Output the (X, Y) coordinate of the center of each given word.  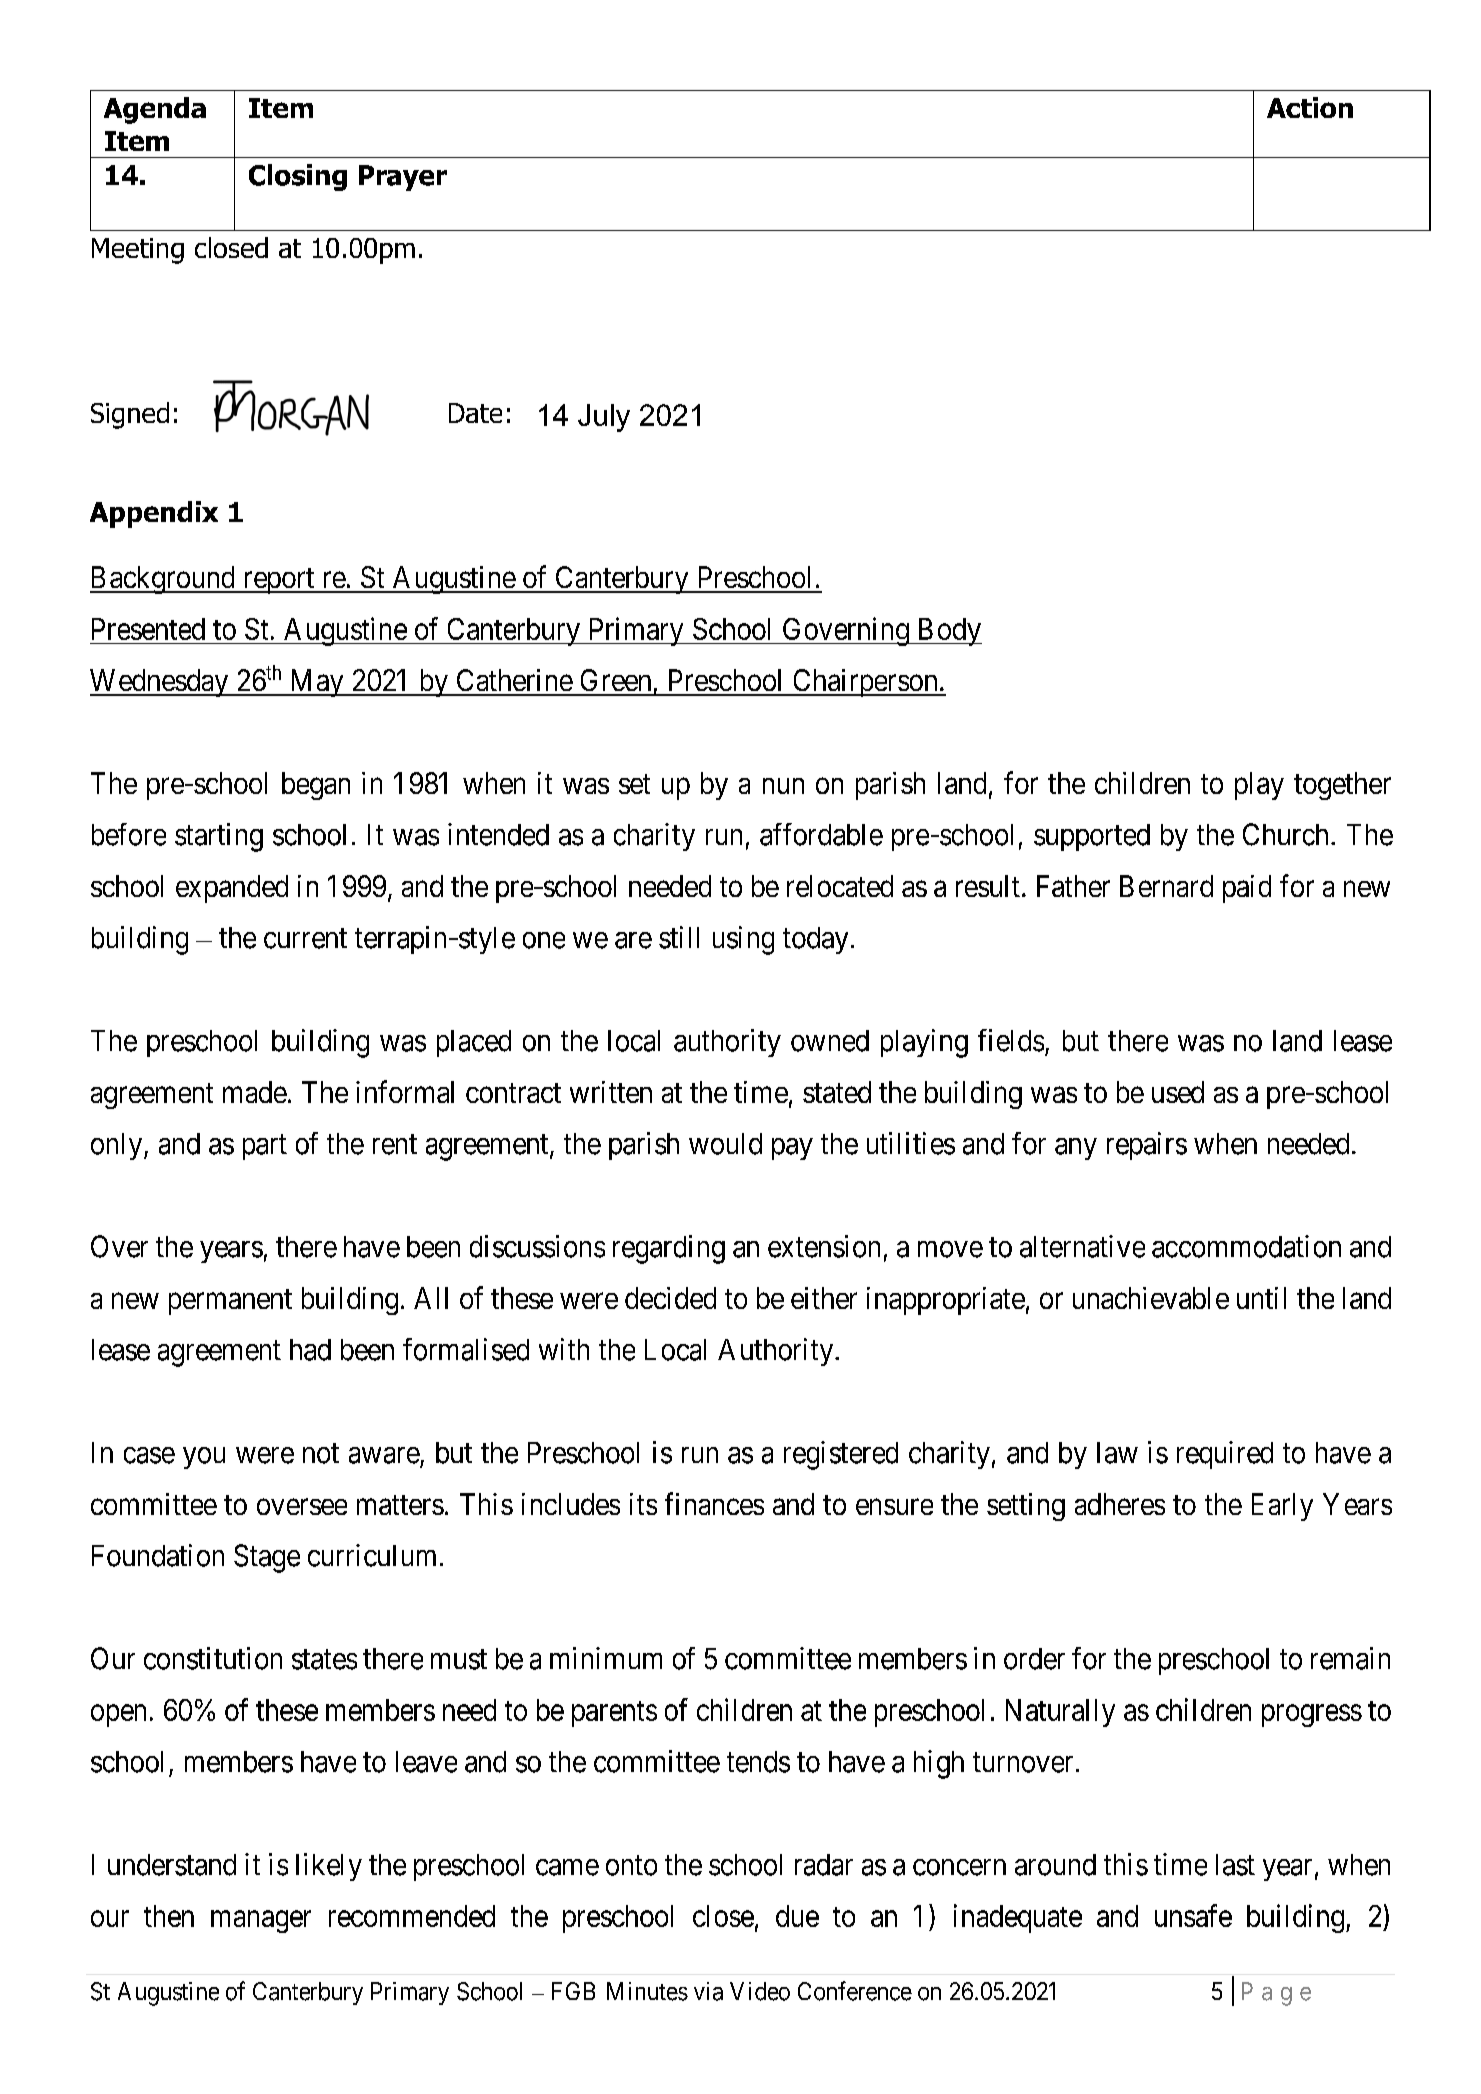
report (278, 581)
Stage (267, 1558)
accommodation (1246, 1246)
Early (1282, 1507)
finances (714, 1503)
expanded (232, 889)
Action (1310, 107)
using (743, 940)
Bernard (1166, 886)
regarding (669, 1249)
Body (948, 632)
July (604, 418)
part (265, 1147)
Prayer (403, 178)
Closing (298, 177)
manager (261, 1922)
